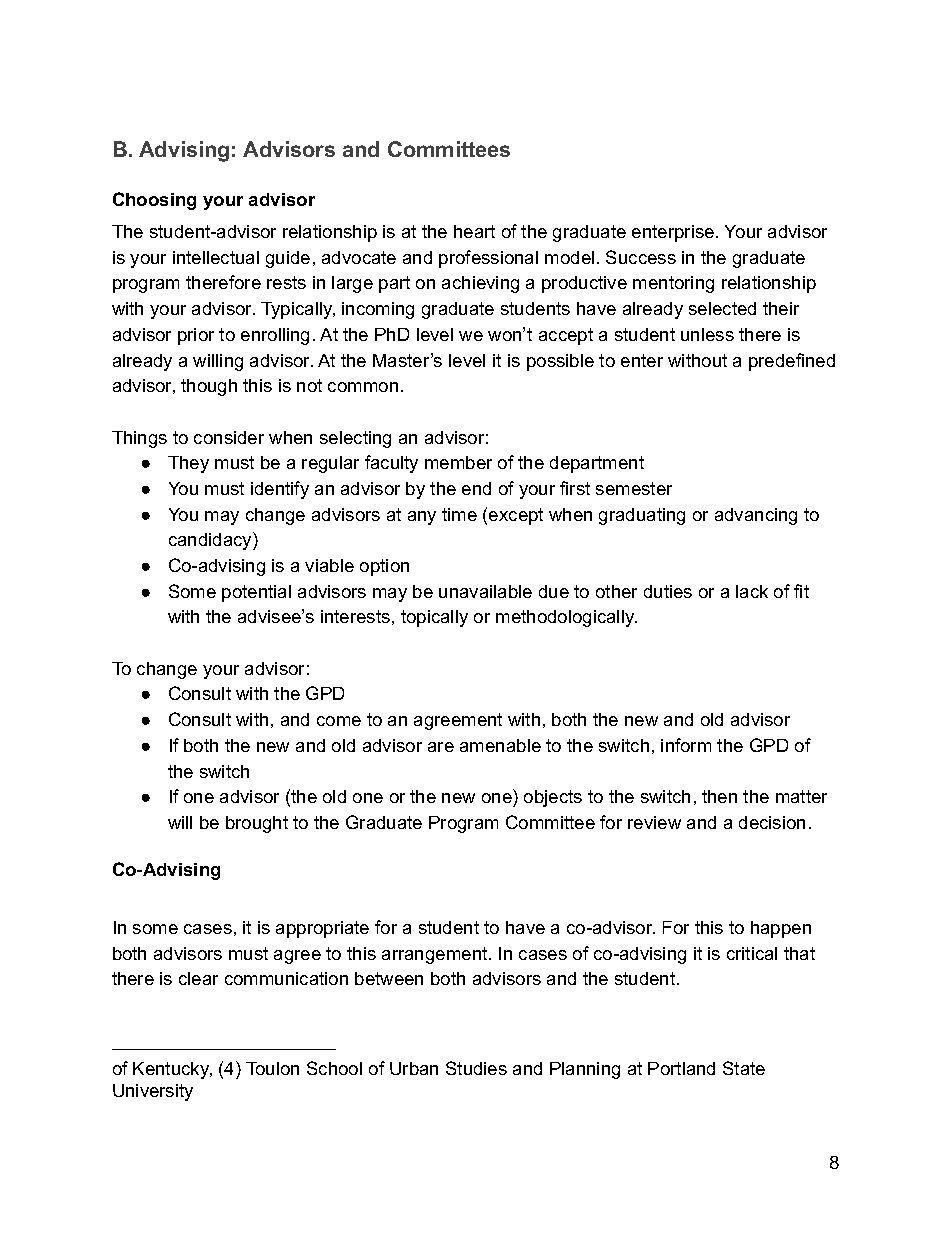  Describe the element at coordinates (641, 257) in the page. I see `Success` at that location.
